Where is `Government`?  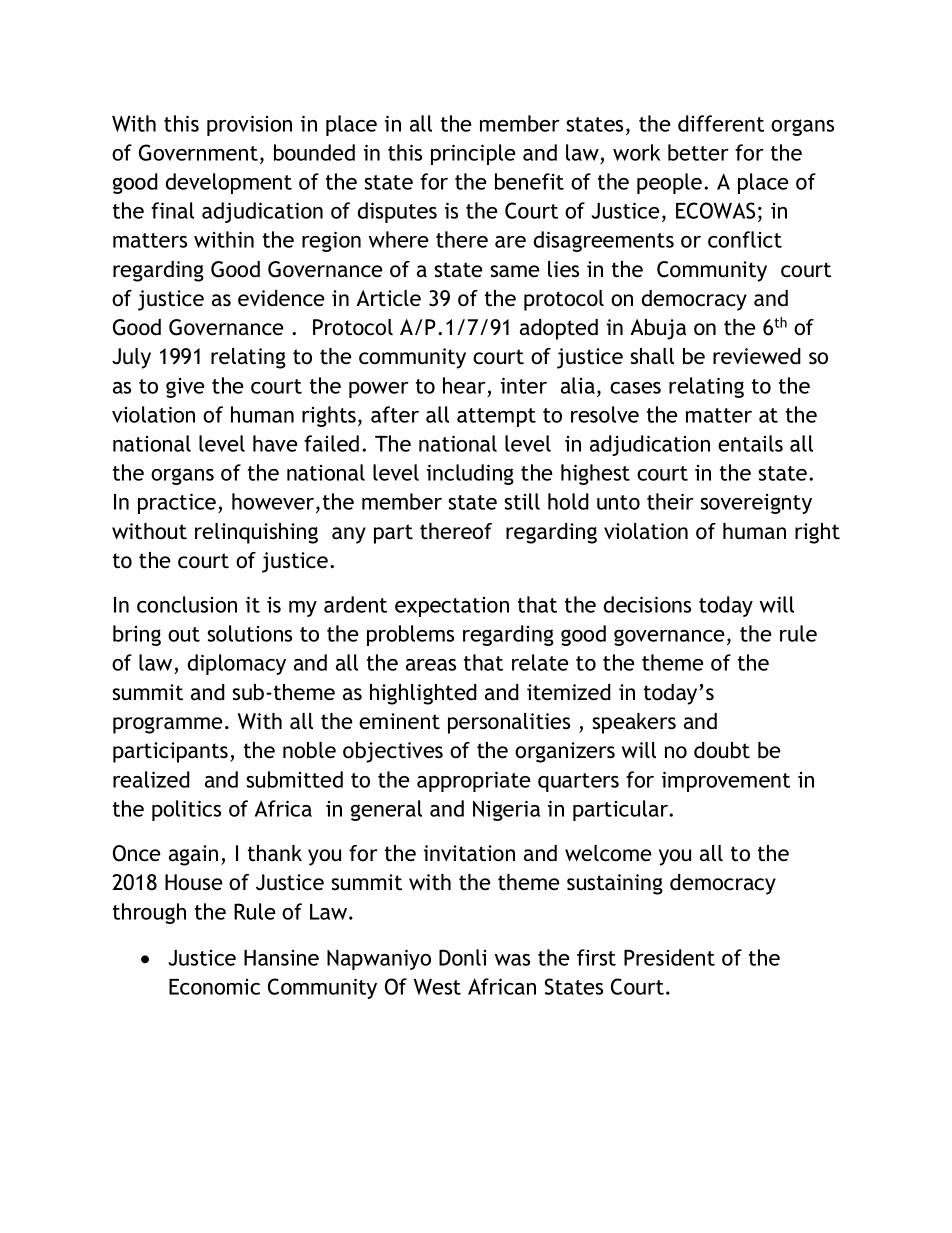
Government is located at coordinates (198, 152).
